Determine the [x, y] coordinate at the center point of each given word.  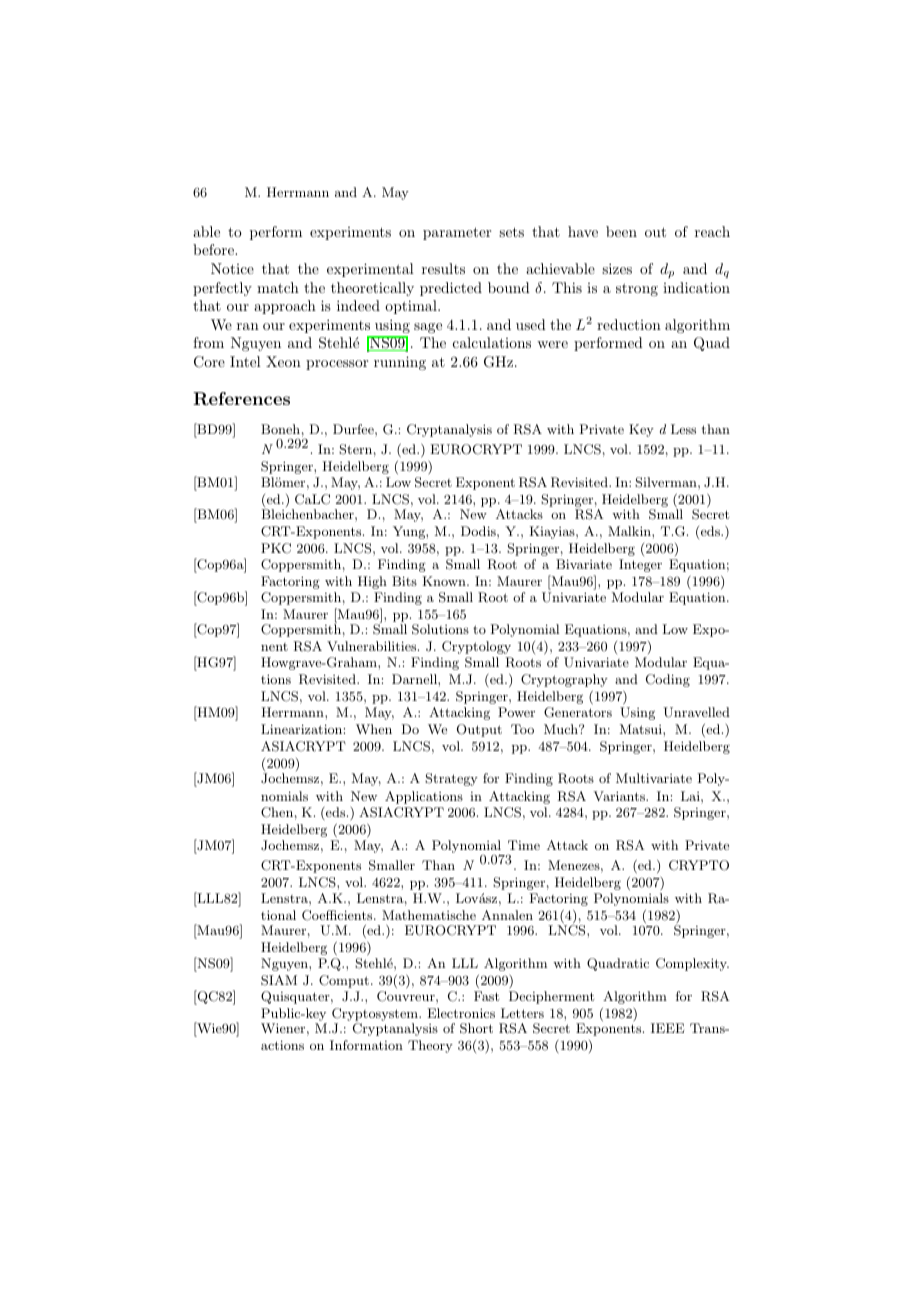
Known [445, 581]
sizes [617, 268]
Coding [668, 680]
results [443, 268]
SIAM [279, 980]
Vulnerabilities [373, 646]
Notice [232, 268]
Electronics [461, 1013]
